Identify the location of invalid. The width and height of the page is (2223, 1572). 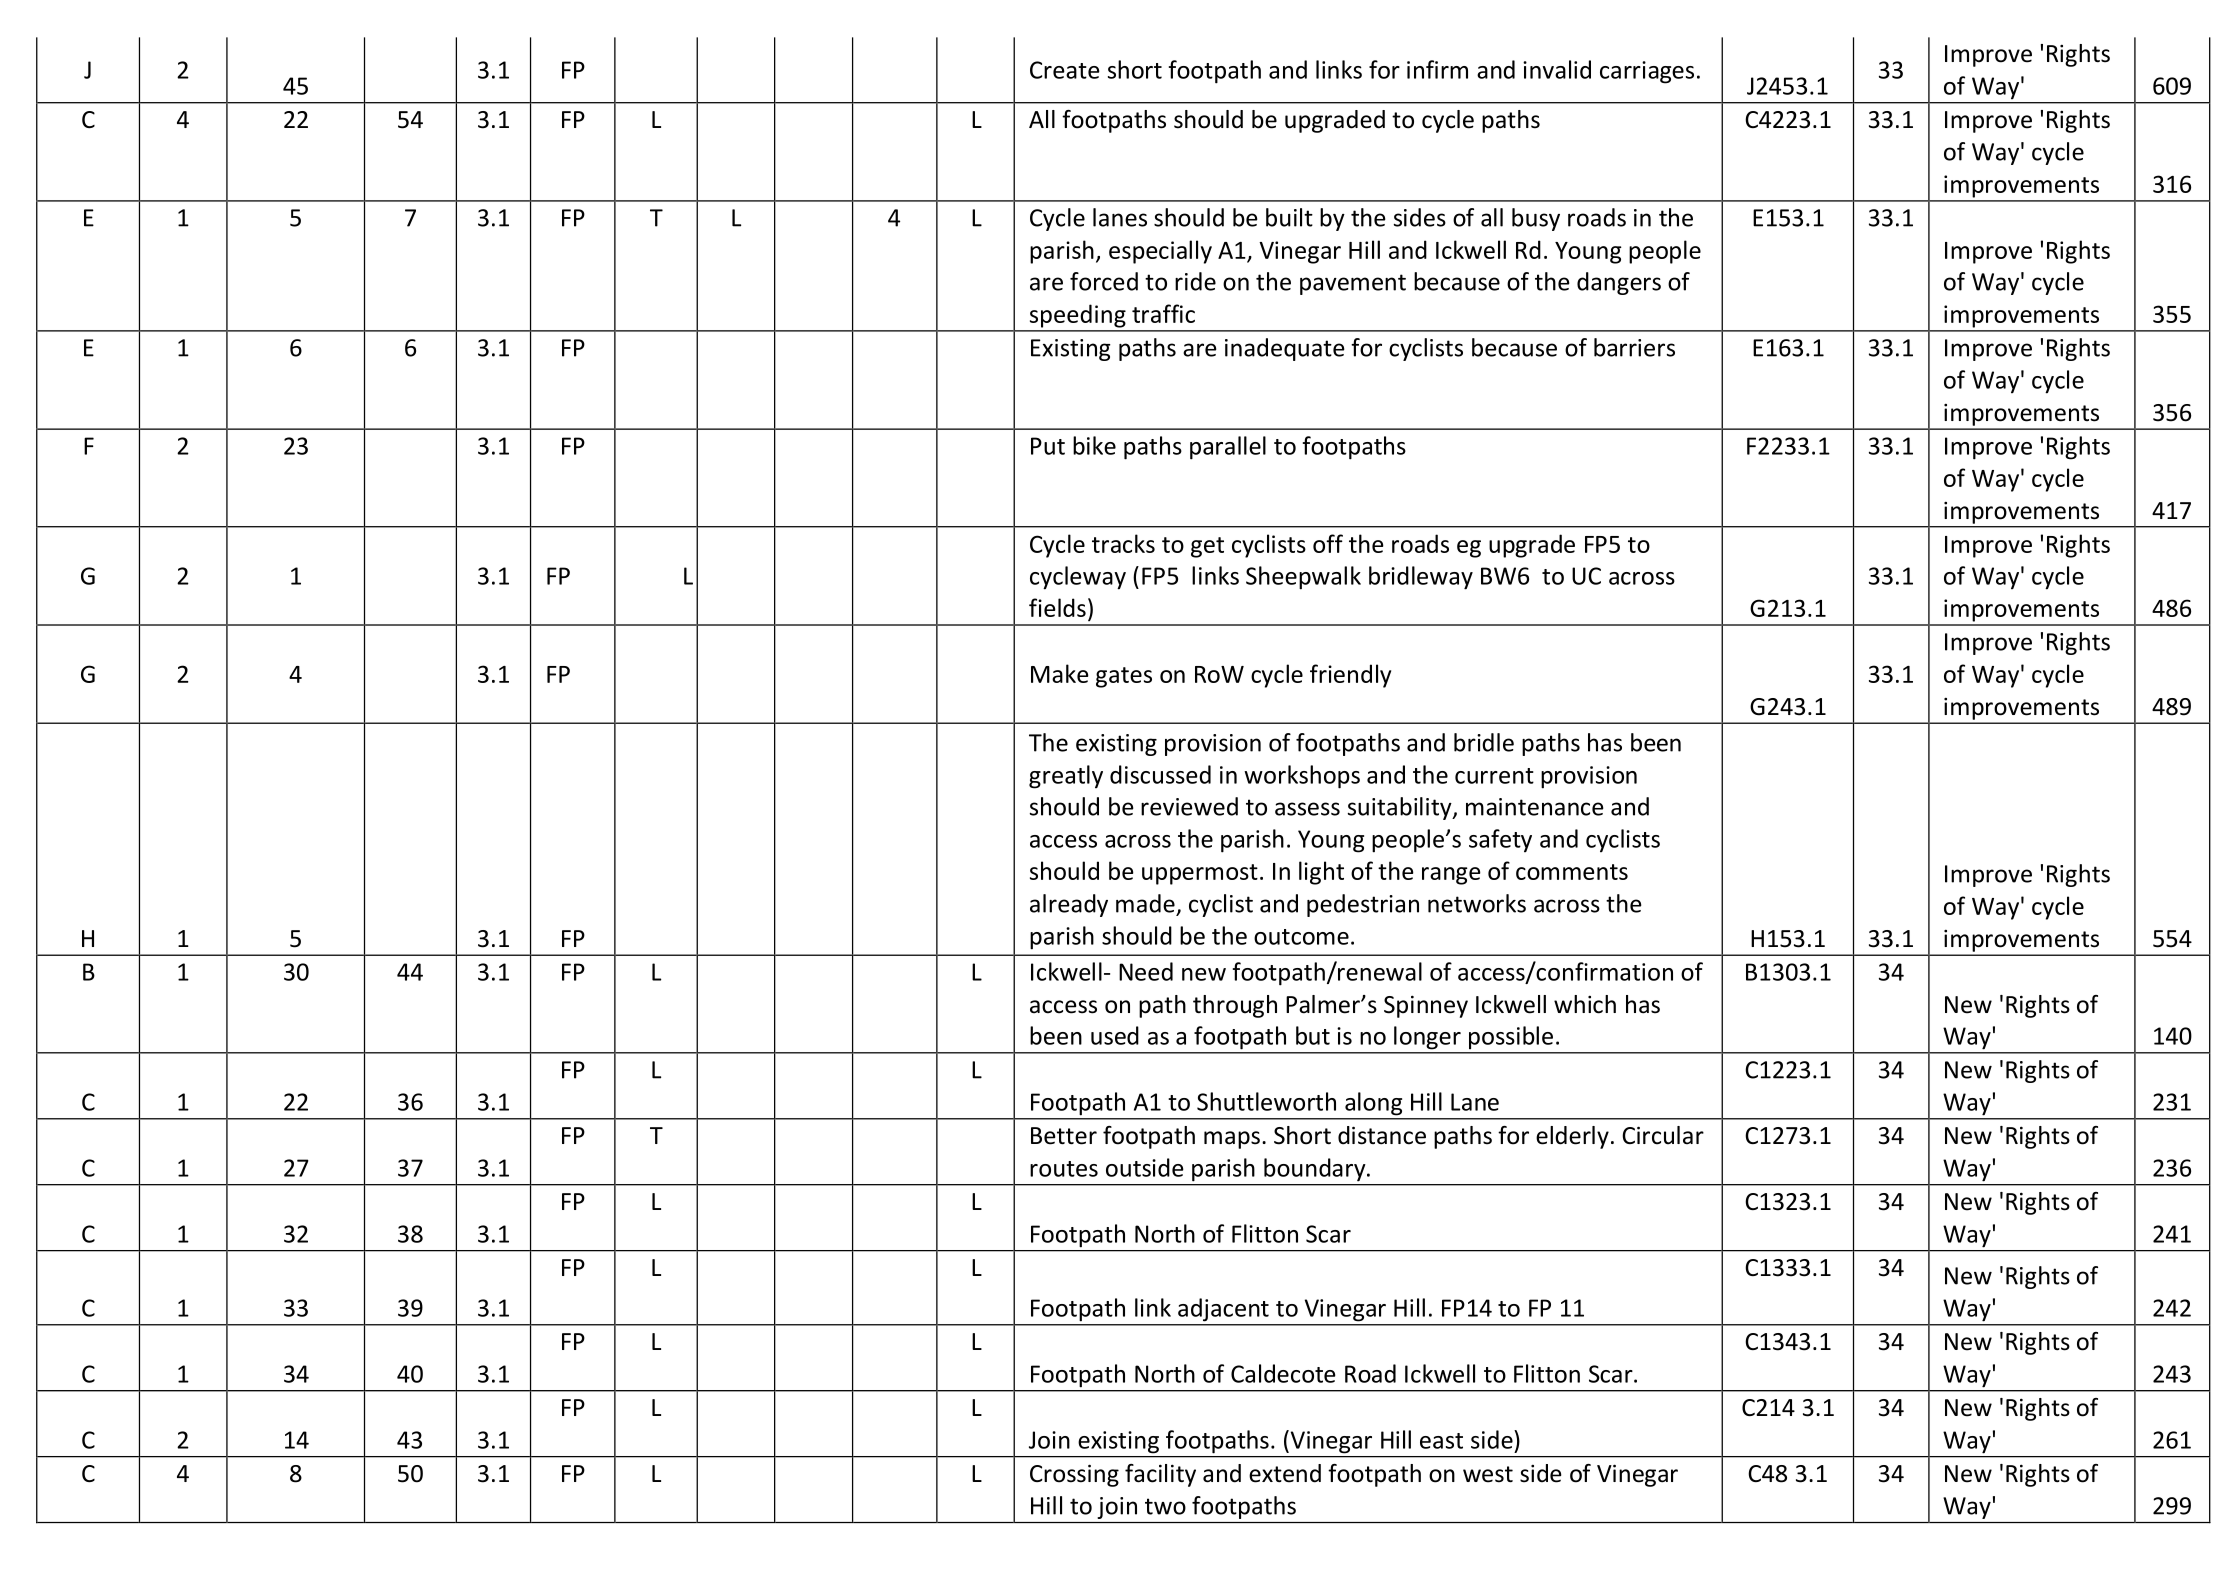
(1557, 69).
